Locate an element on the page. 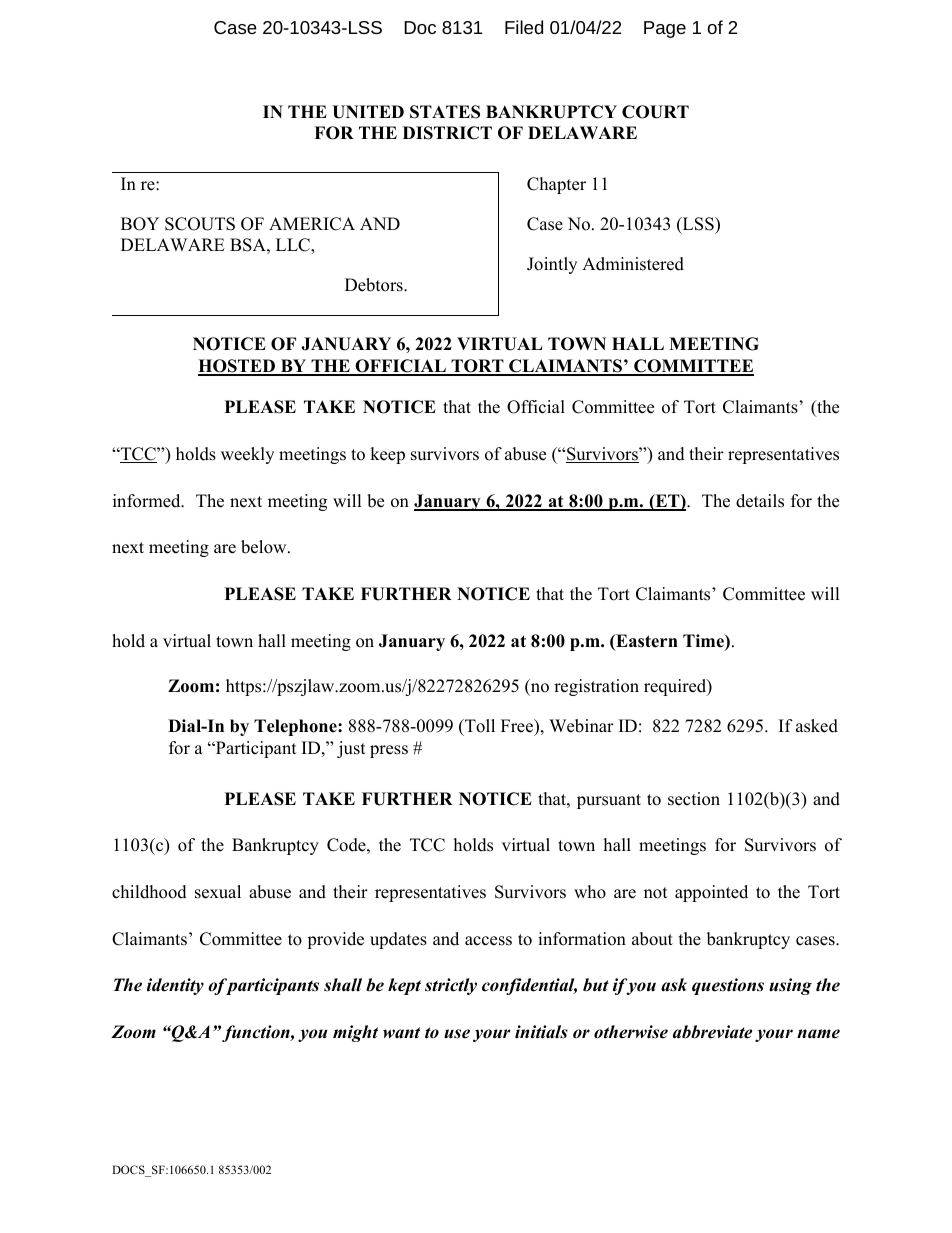 This document has width=952, height=1233. Administered is located at coordinates (633, 264).
